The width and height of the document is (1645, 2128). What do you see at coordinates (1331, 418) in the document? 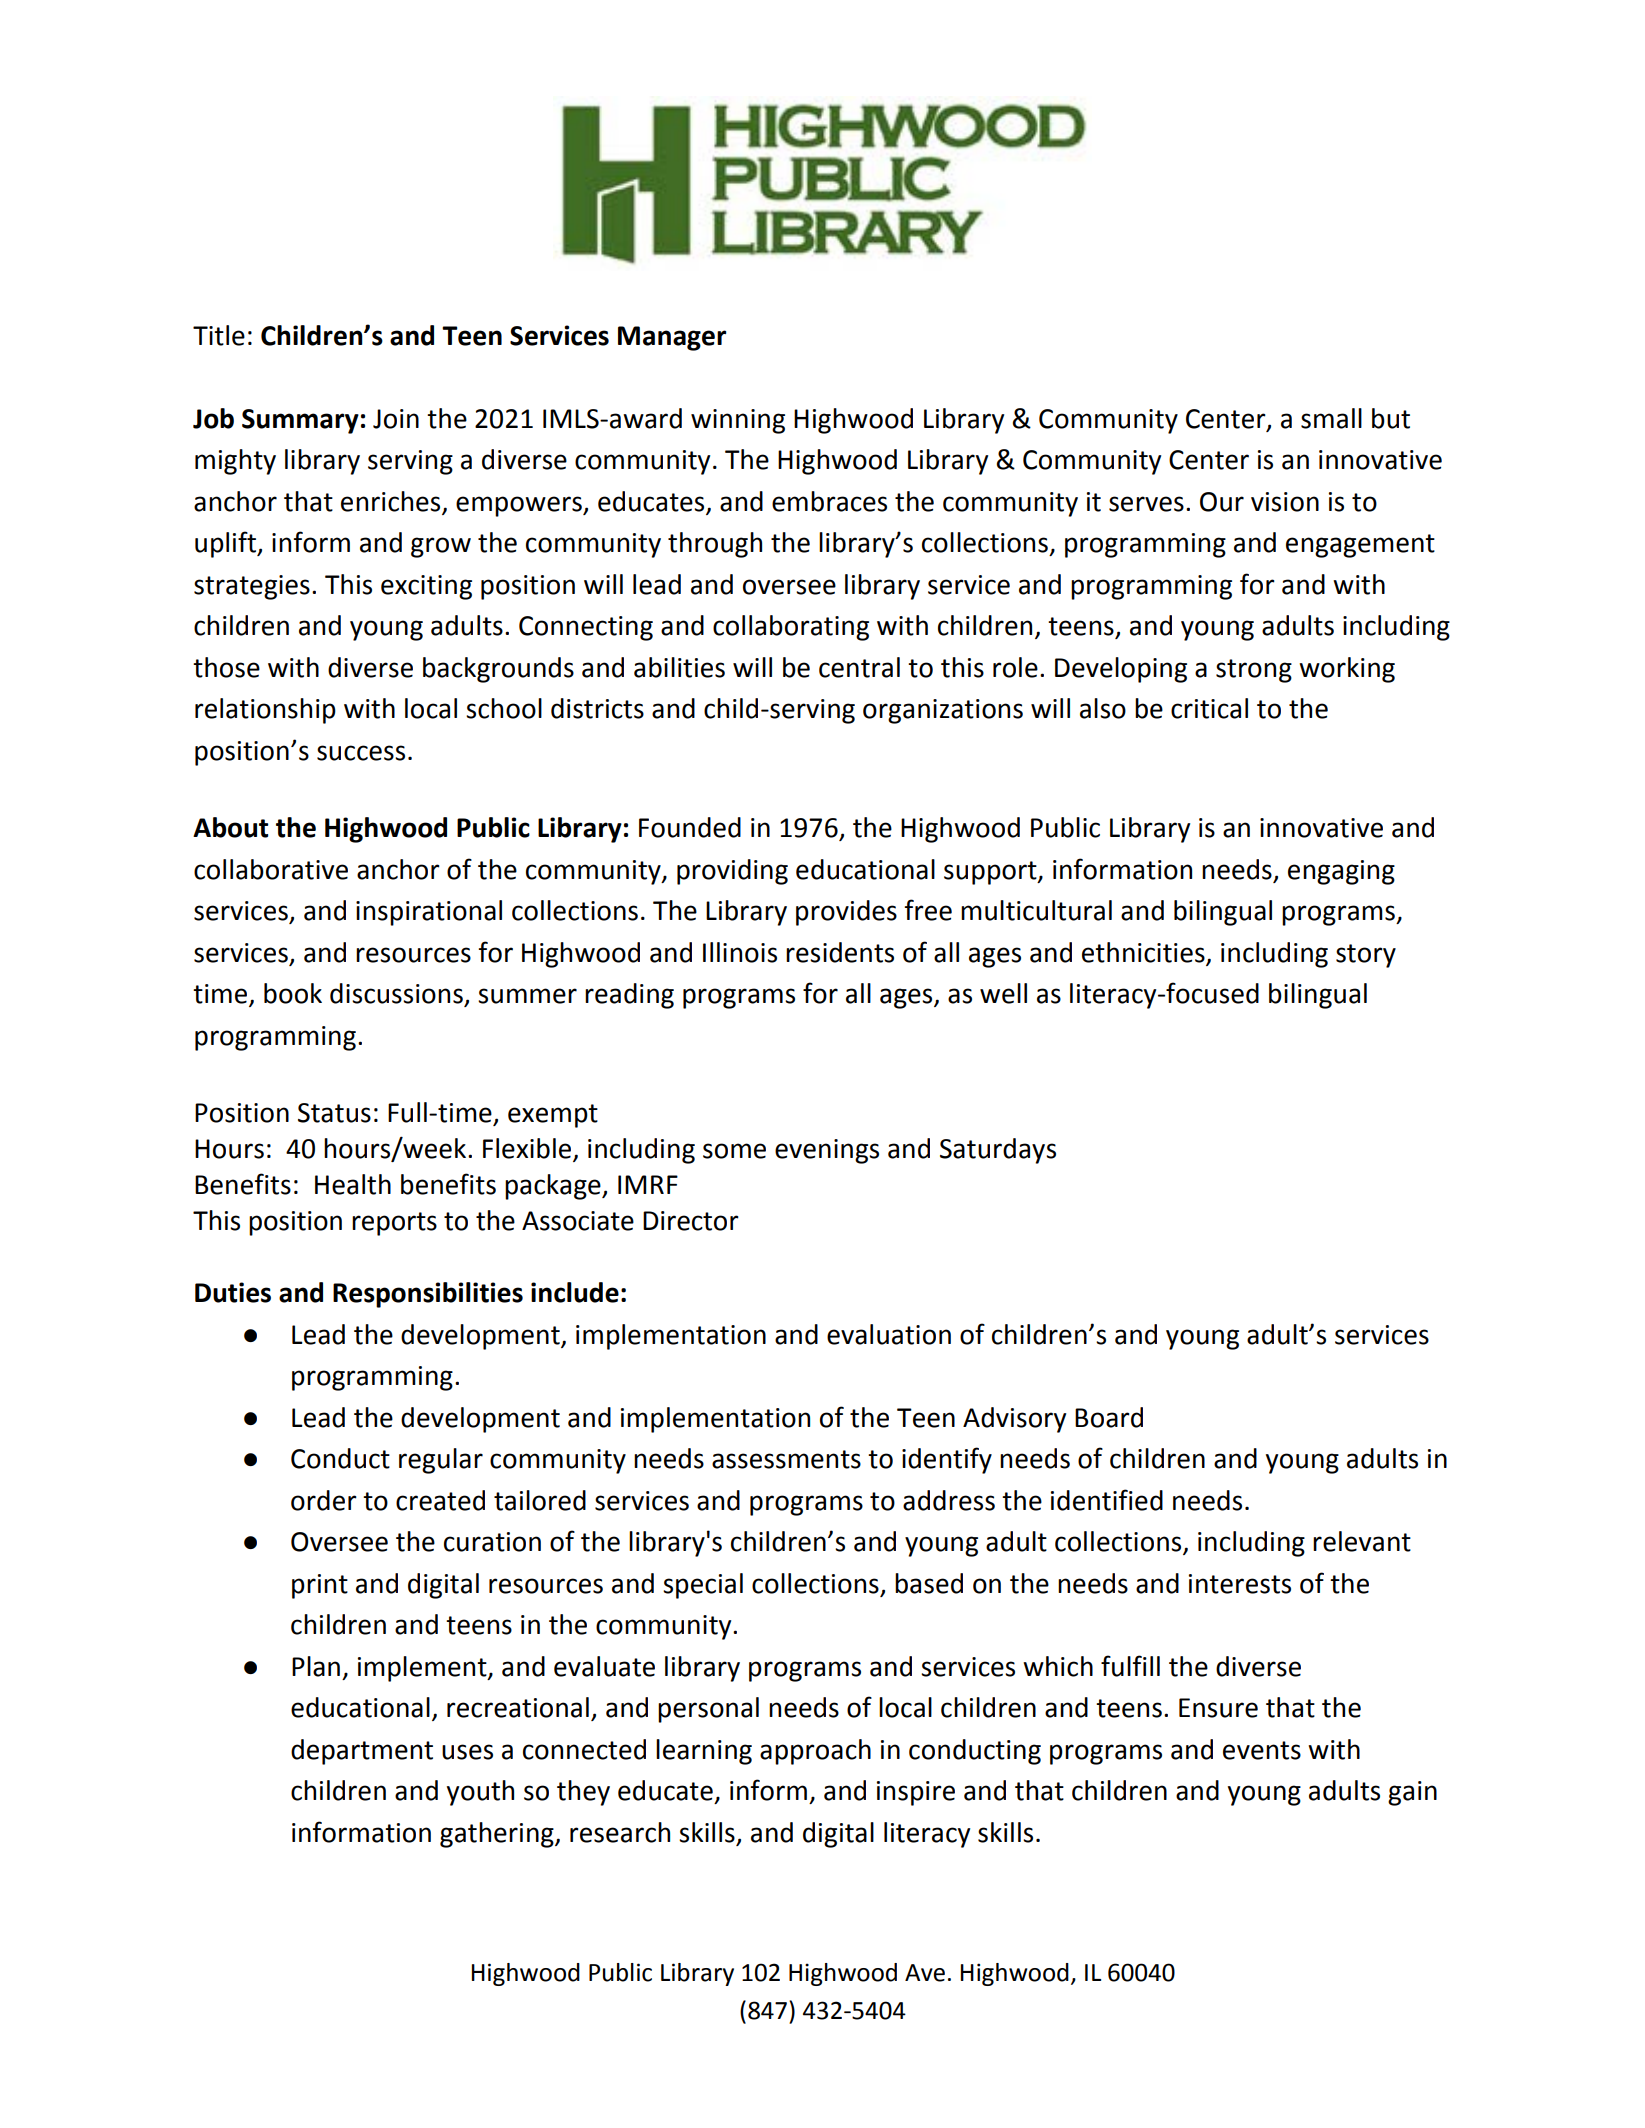
I see `small` at bounding box center [1331, 418].
